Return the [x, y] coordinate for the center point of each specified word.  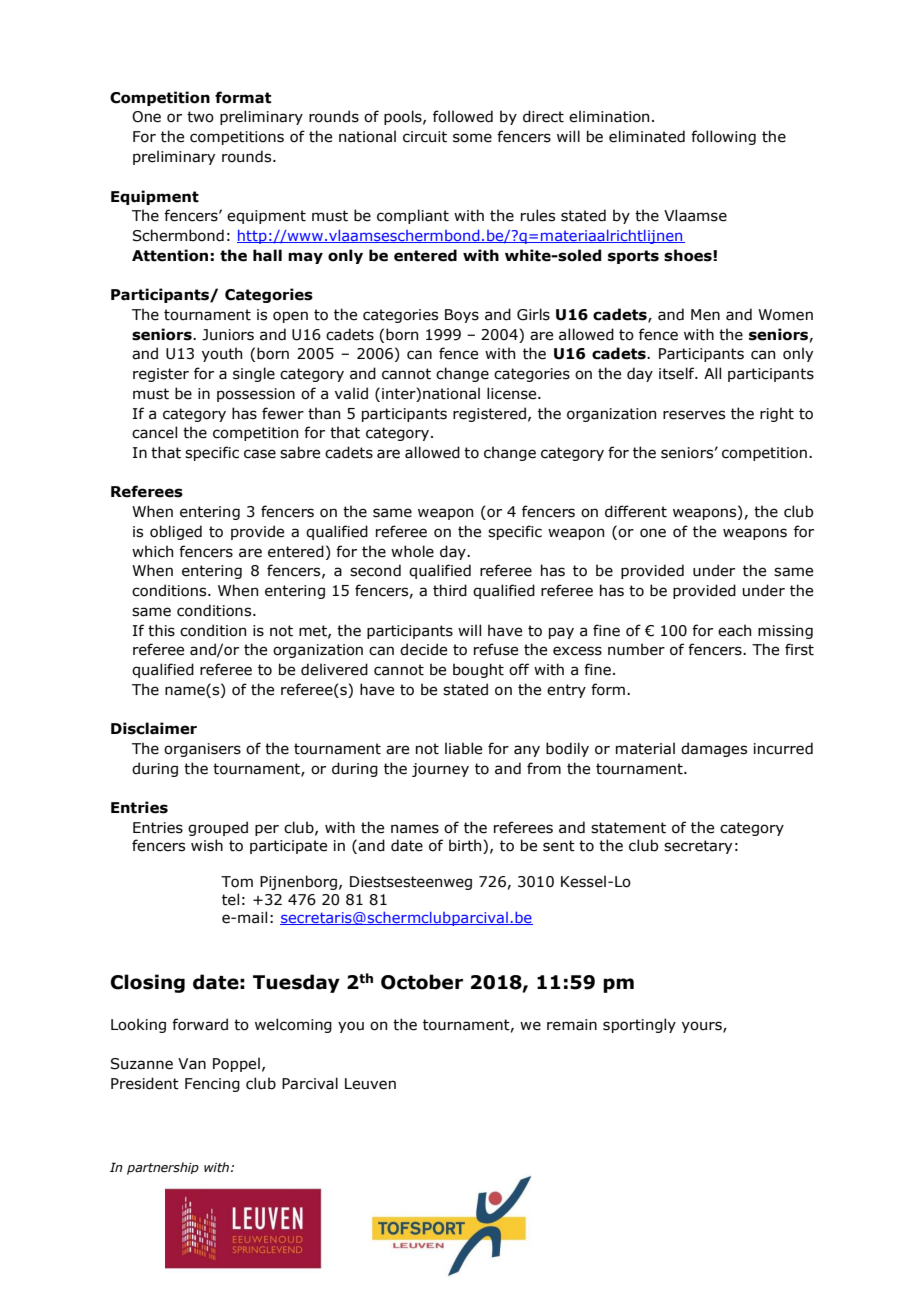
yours [703, 1027]
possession [256, 395]
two [200, 117]
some [472, 138]
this [161, 630]
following [723, 137]
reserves [694, 415]
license [513, 393]
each [734, 630]
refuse [496, 649]
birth [466, 846]
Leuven [370, 1084]
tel [230, 899]
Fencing [212, 1085]
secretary [698, 847]
